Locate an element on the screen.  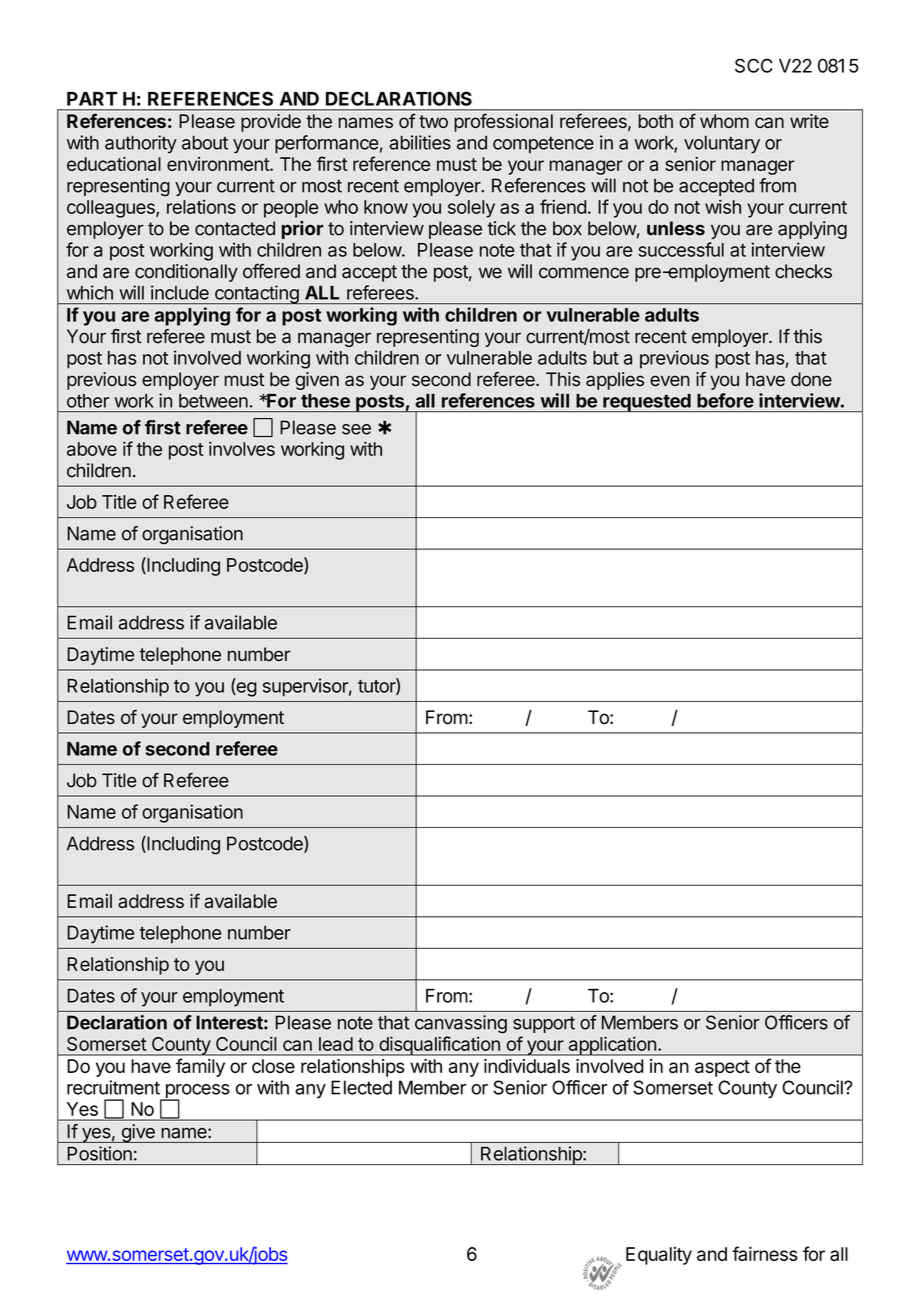
two is located at coordinates (433, 121).
